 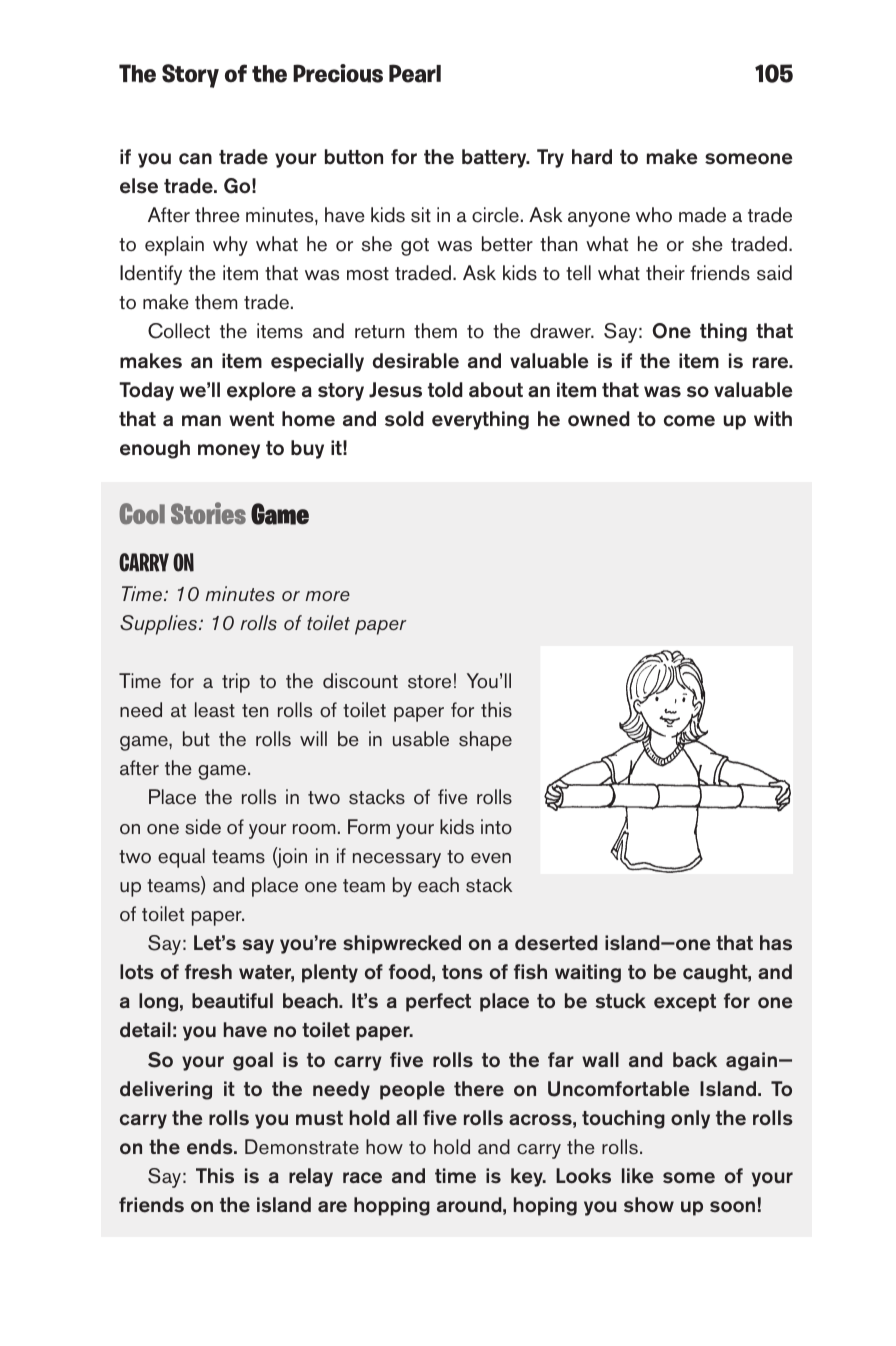 What do you see at coordinates (592, 157) in the screenshot?
I see `hard` at bounding box center [592, 157].
